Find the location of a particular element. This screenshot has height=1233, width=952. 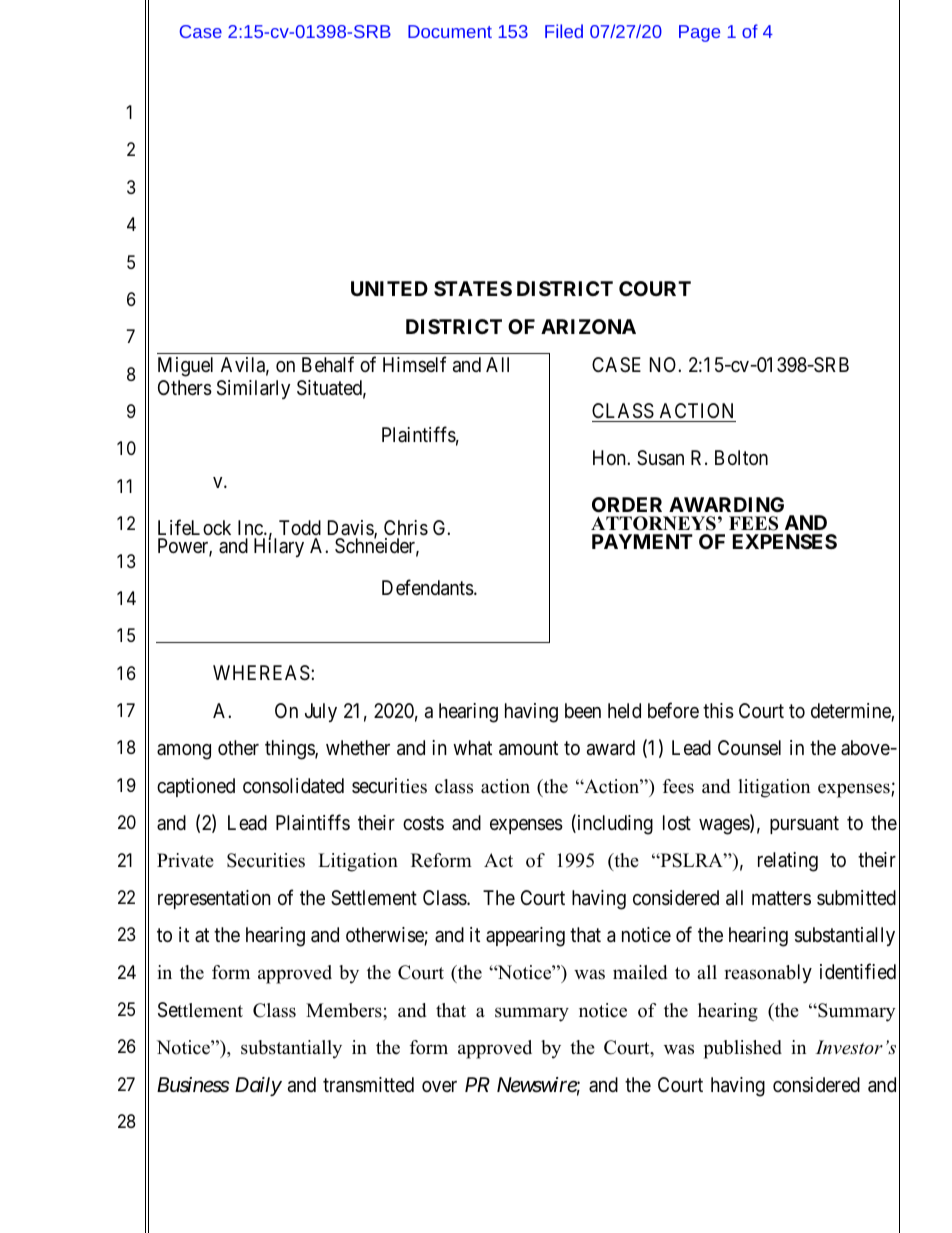

ARIZONA is located at coordinates (588, 326).
